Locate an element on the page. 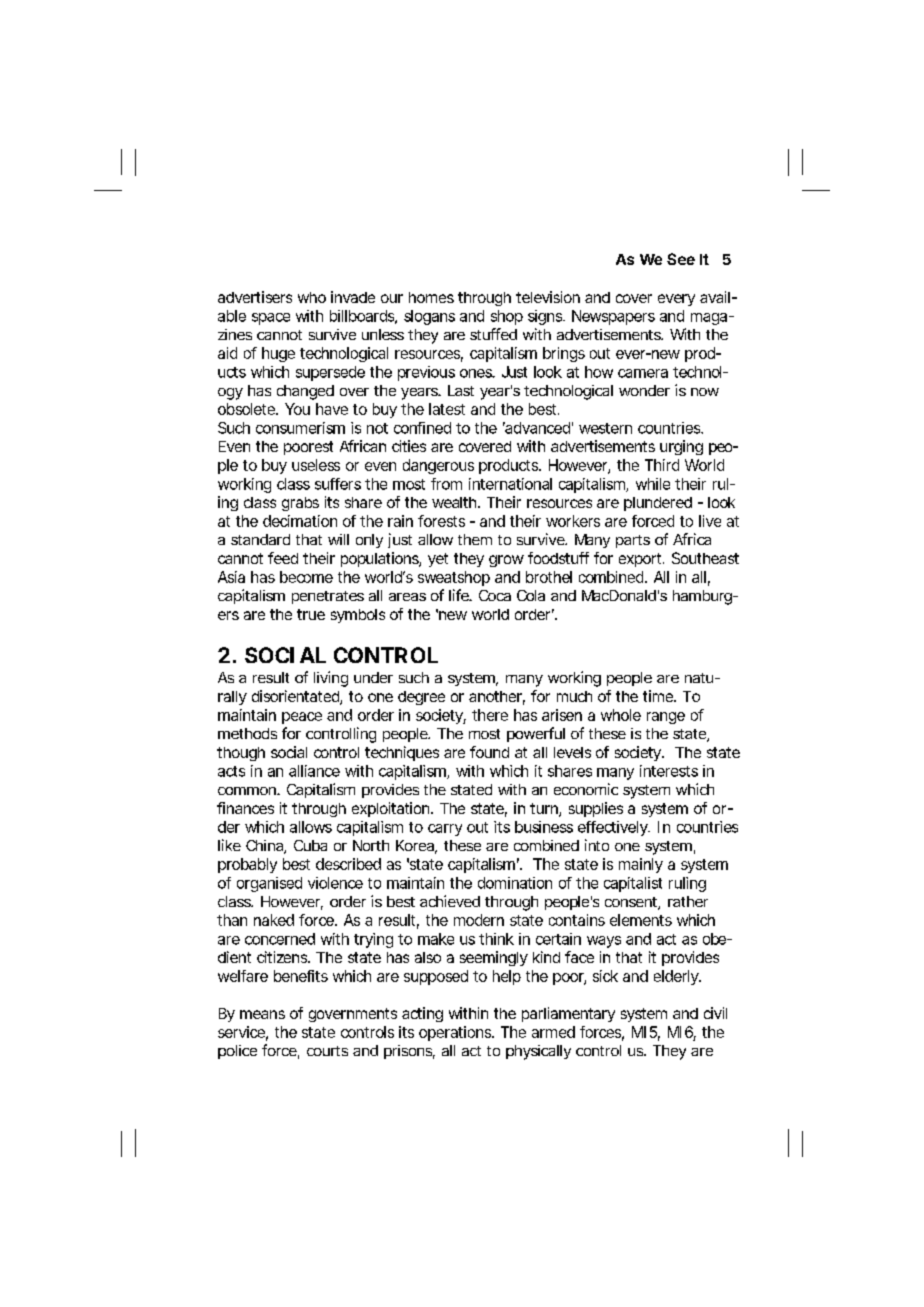 The image size is (924, 1307). them is located at coordinates (475, 539).
